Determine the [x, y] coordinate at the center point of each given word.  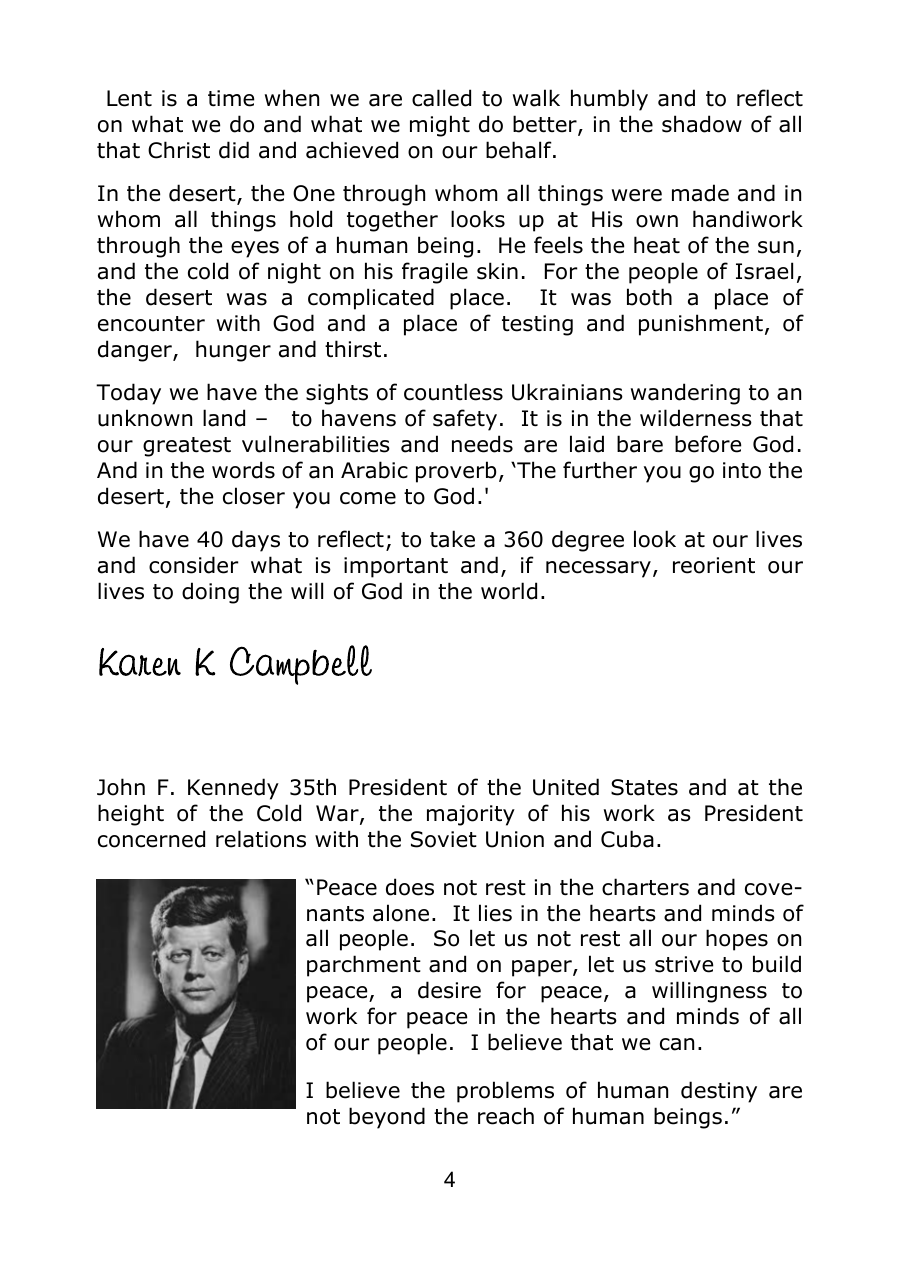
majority [471, 815]
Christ [179, 150]
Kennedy [233, 789]
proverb [456, 472]
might [440, 126]
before [708, 444]
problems [505, 1092]
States [644, 787]
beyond [387, 1118]
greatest [187, 447]
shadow [702, 124]
